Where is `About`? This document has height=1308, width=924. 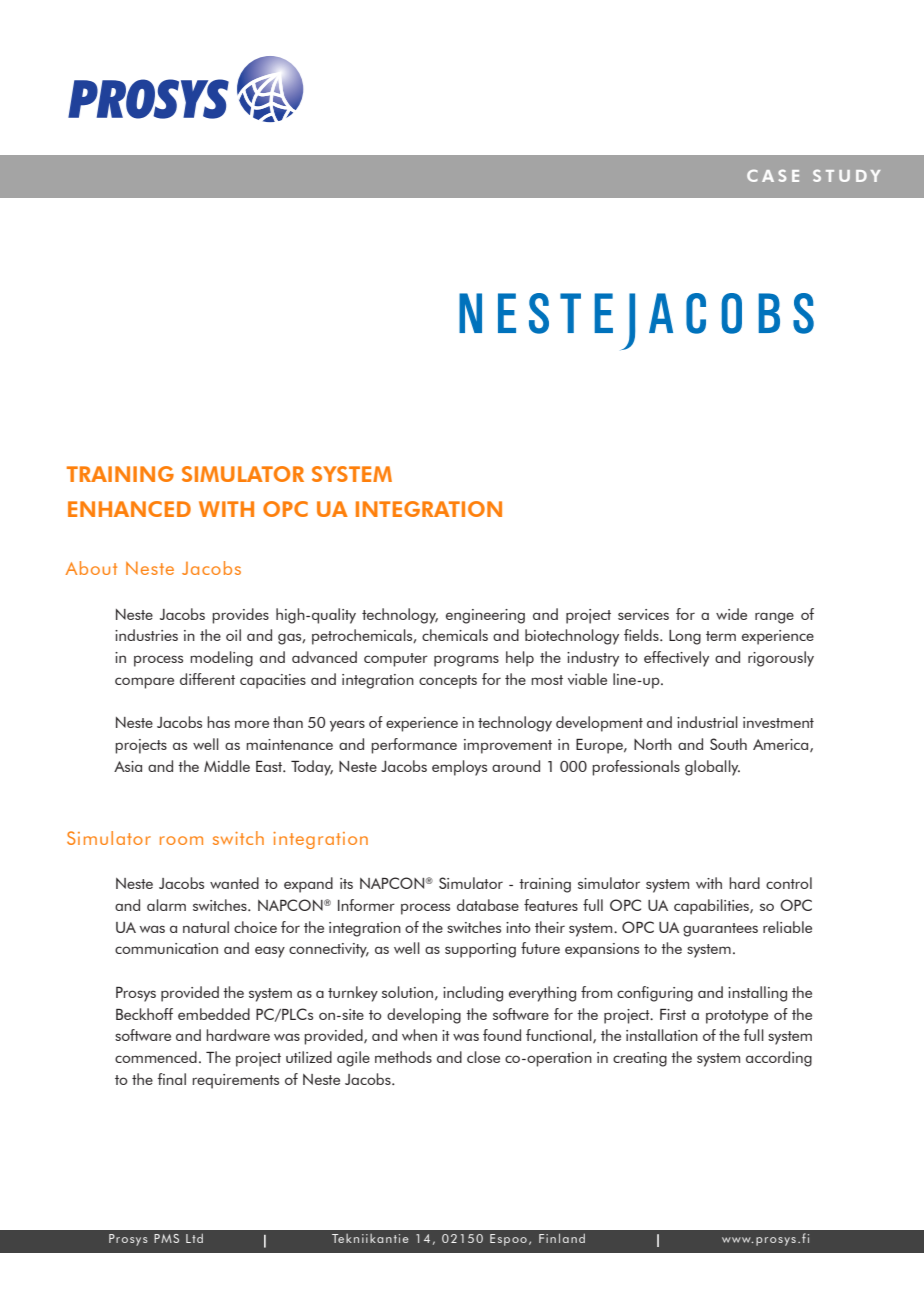
About is located at coordinates (91, 568).
